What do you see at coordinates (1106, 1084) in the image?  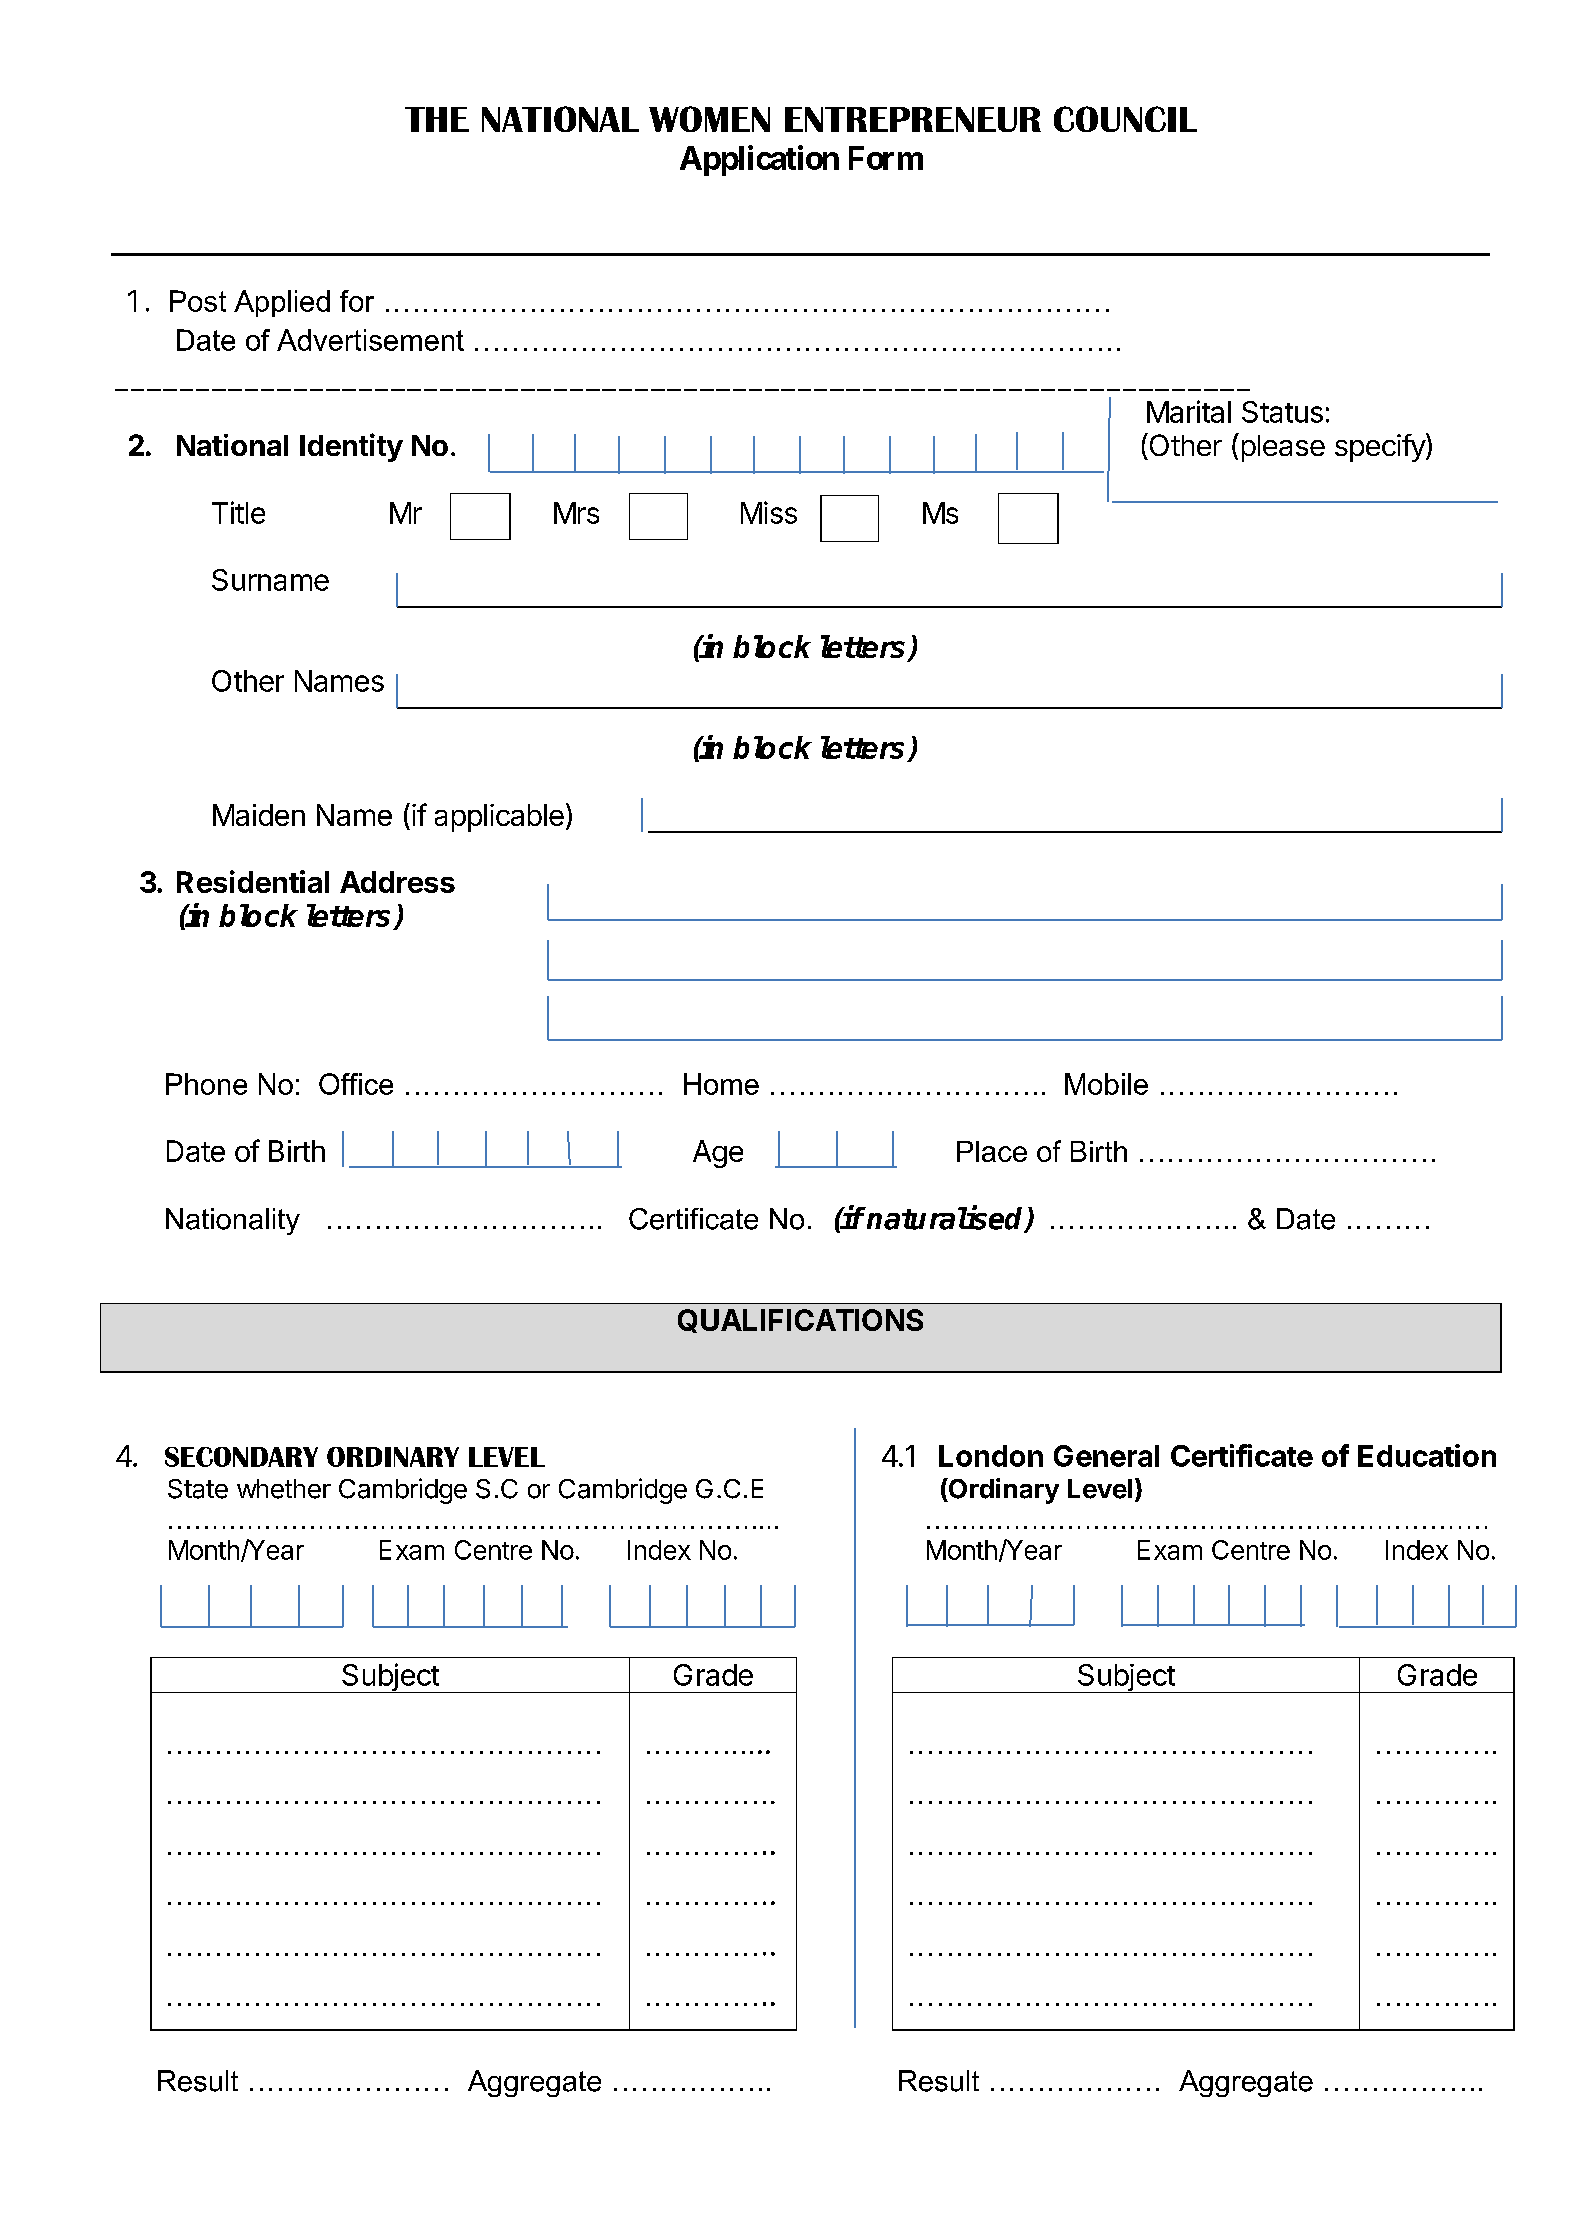 I see `Mobile` at bounding box center [1106, 1084].
